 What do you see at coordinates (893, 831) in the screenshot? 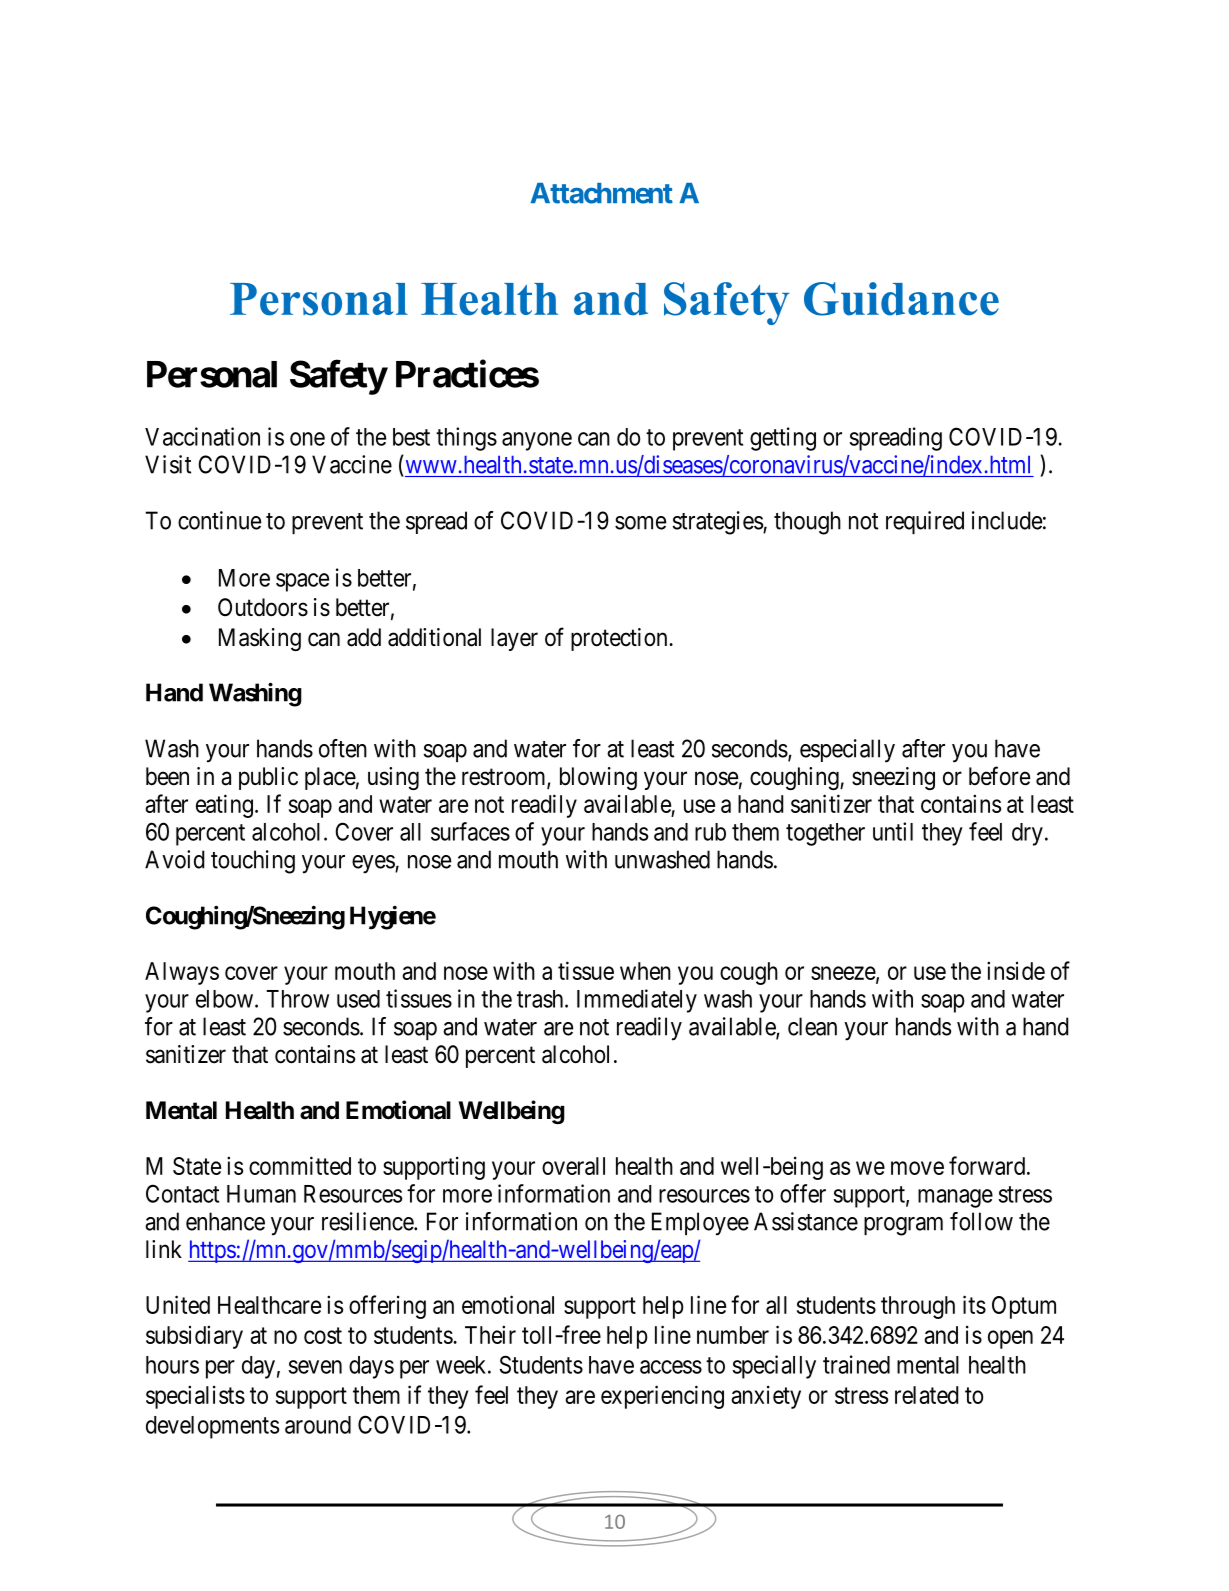
I see `until` at bounding box center [893, 831].
